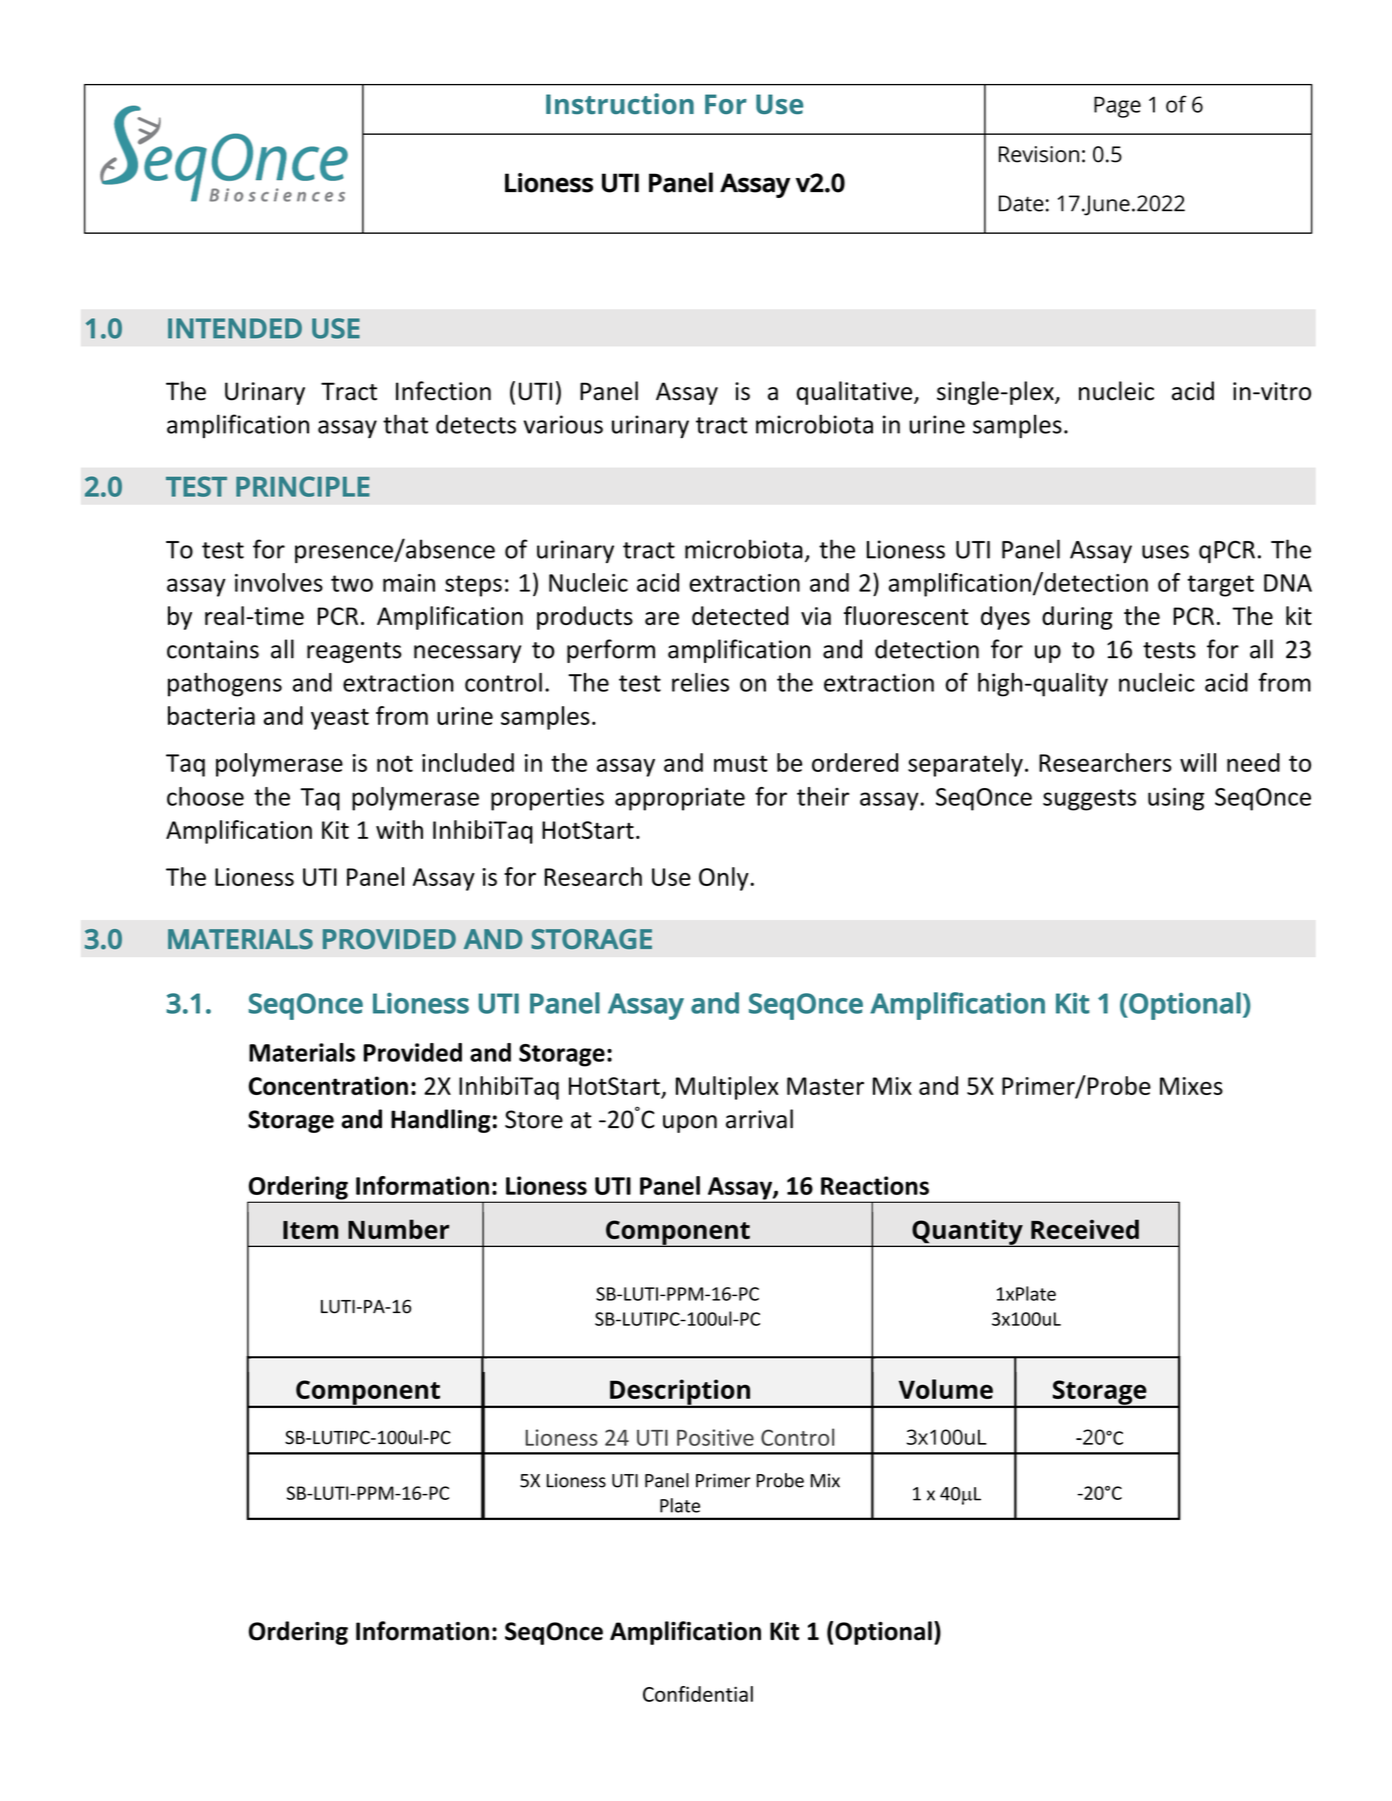  What do you see at coordinates (715, 1437) in the screenshot?
I see `Positive` at bounding box center [715, 1437].
